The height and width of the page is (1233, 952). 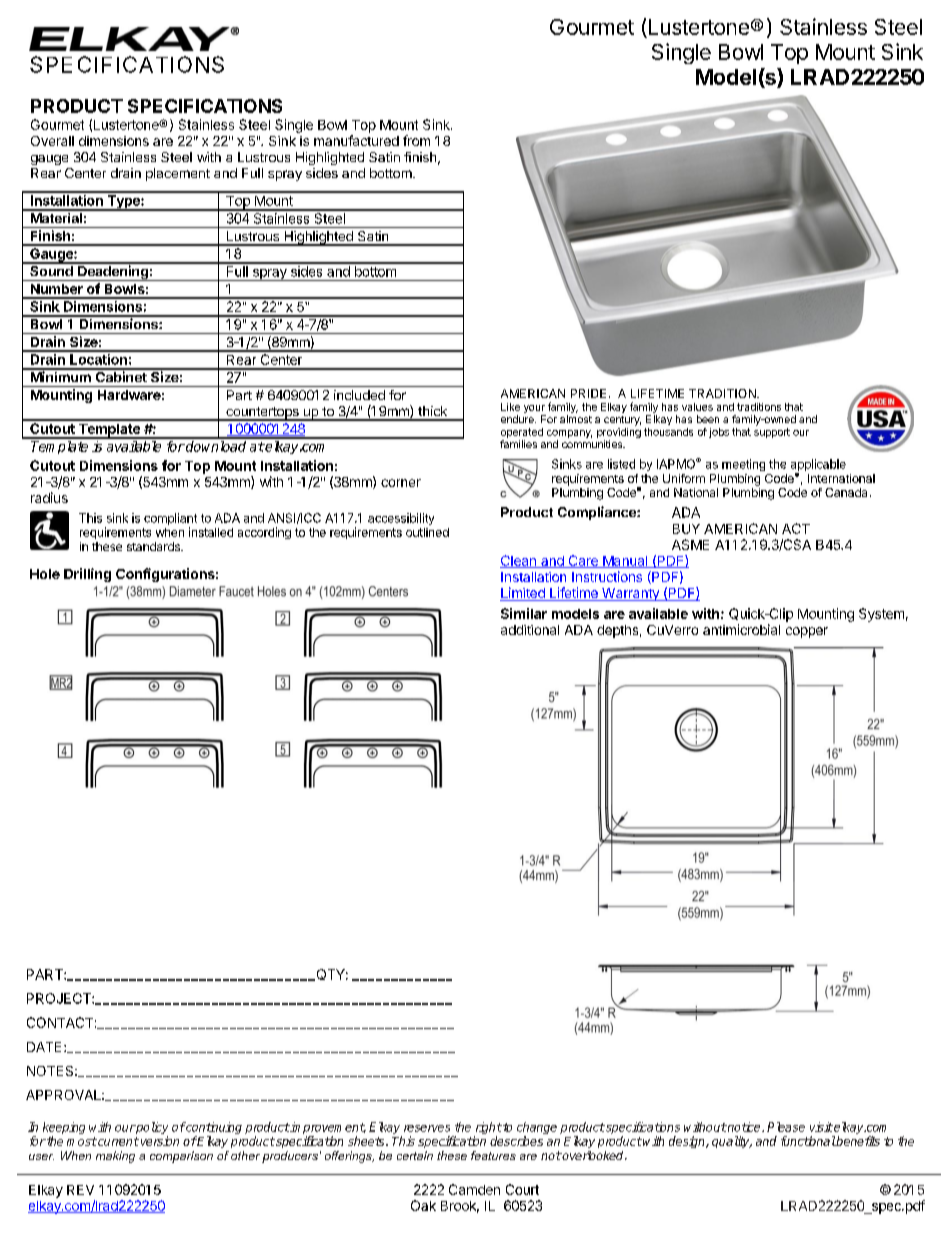 I want to click on Like, so click(x=510, y=407).
